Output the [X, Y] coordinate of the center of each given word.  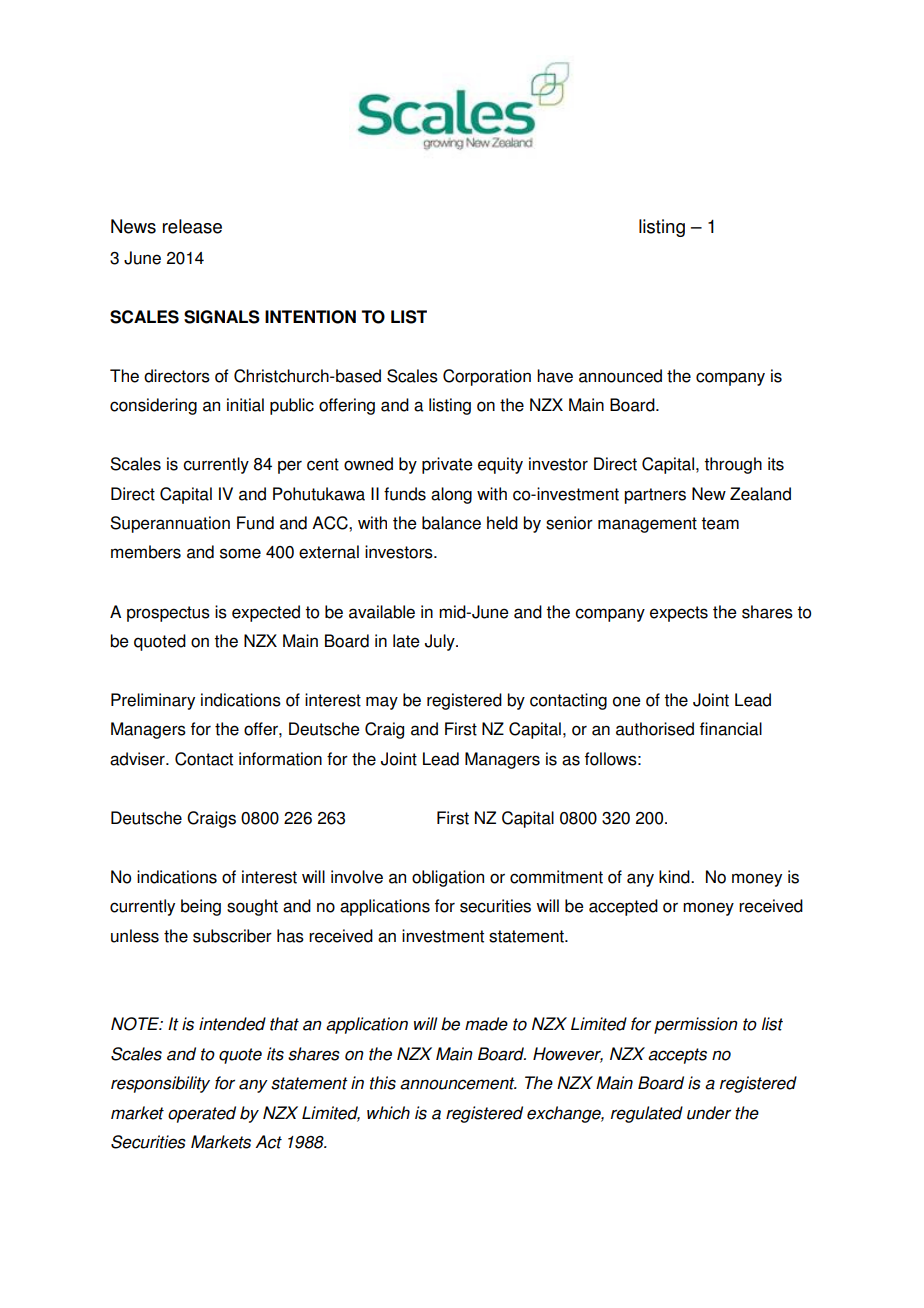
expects [679, 614]
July [441, 642]
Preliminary [153, 701]
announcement [458, 1083]
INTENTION [310, 317]
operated [202, 1114]
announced [620, 376]
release [192, 226]
